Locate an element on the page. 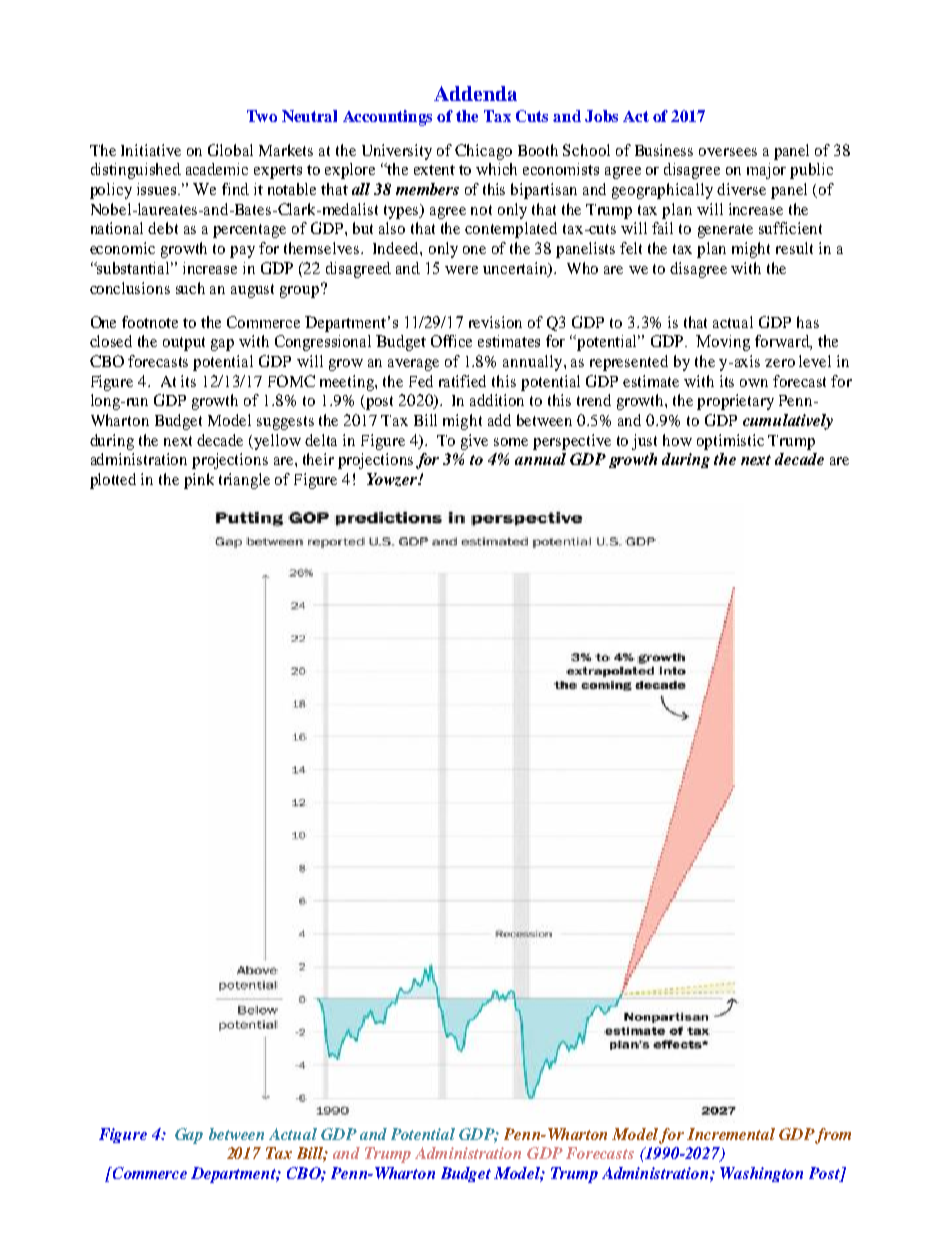 This document has width=952, height=1233. some is located at coordinates (511, 442).
